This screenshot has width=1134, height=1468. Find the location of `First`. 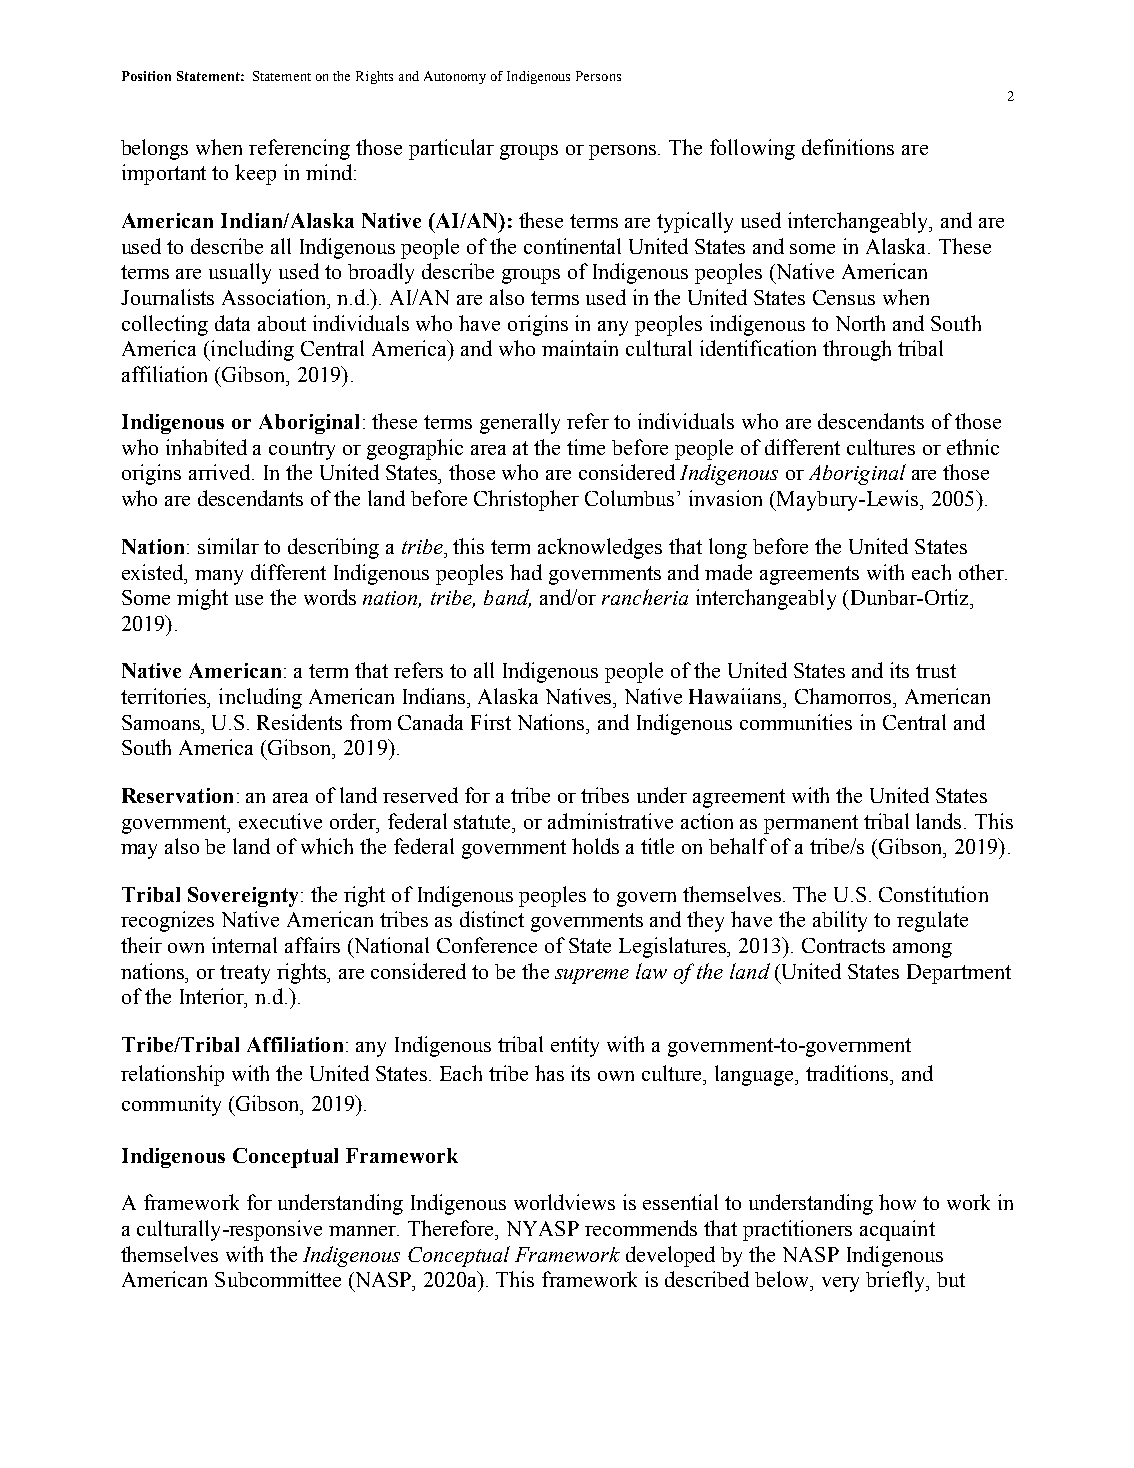

First is located at coordinates (491, 722).
